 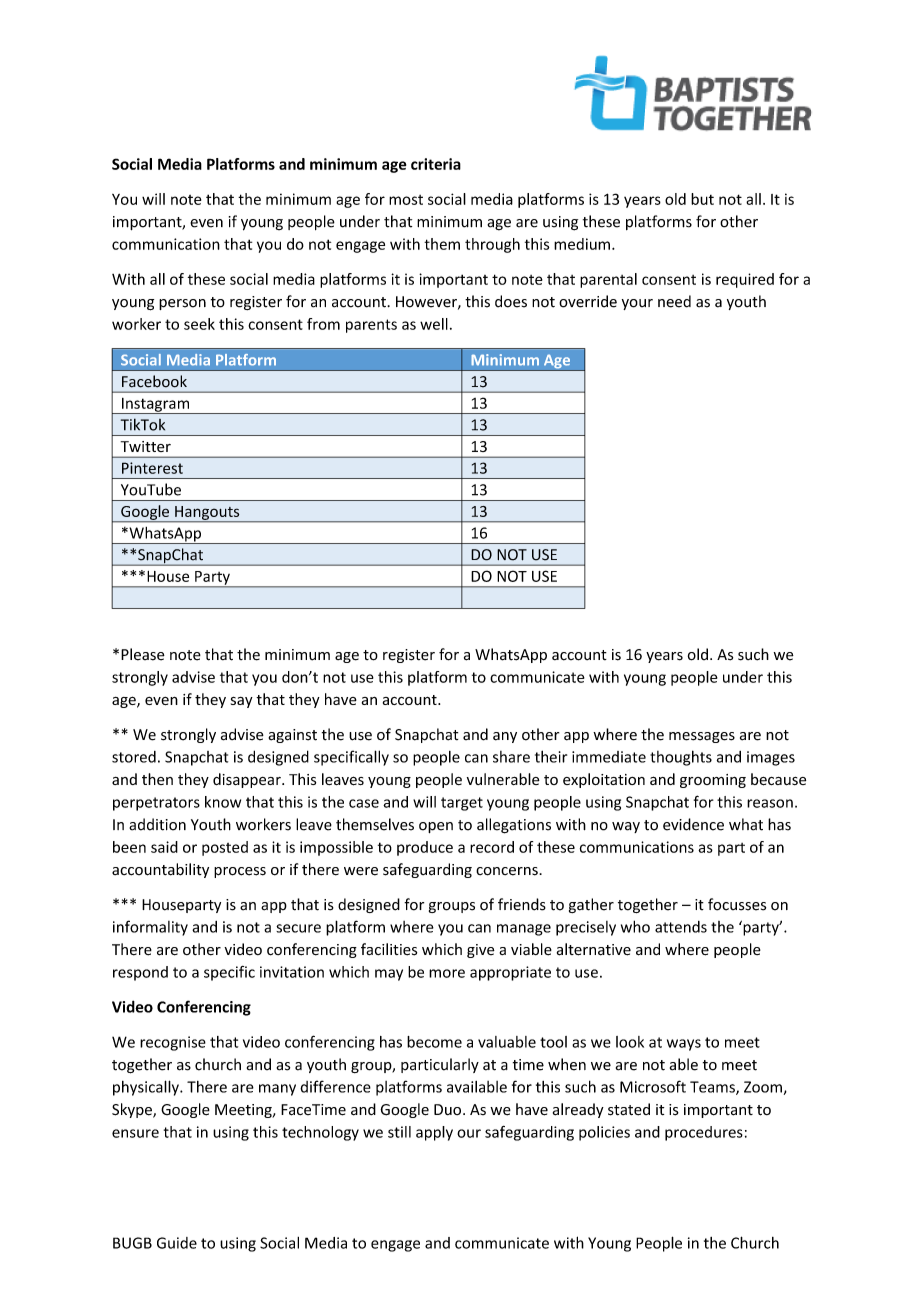 What do you see at coordinates (434, 1133) in the document?
I see `apply` at bounding box center [434, 1133].
